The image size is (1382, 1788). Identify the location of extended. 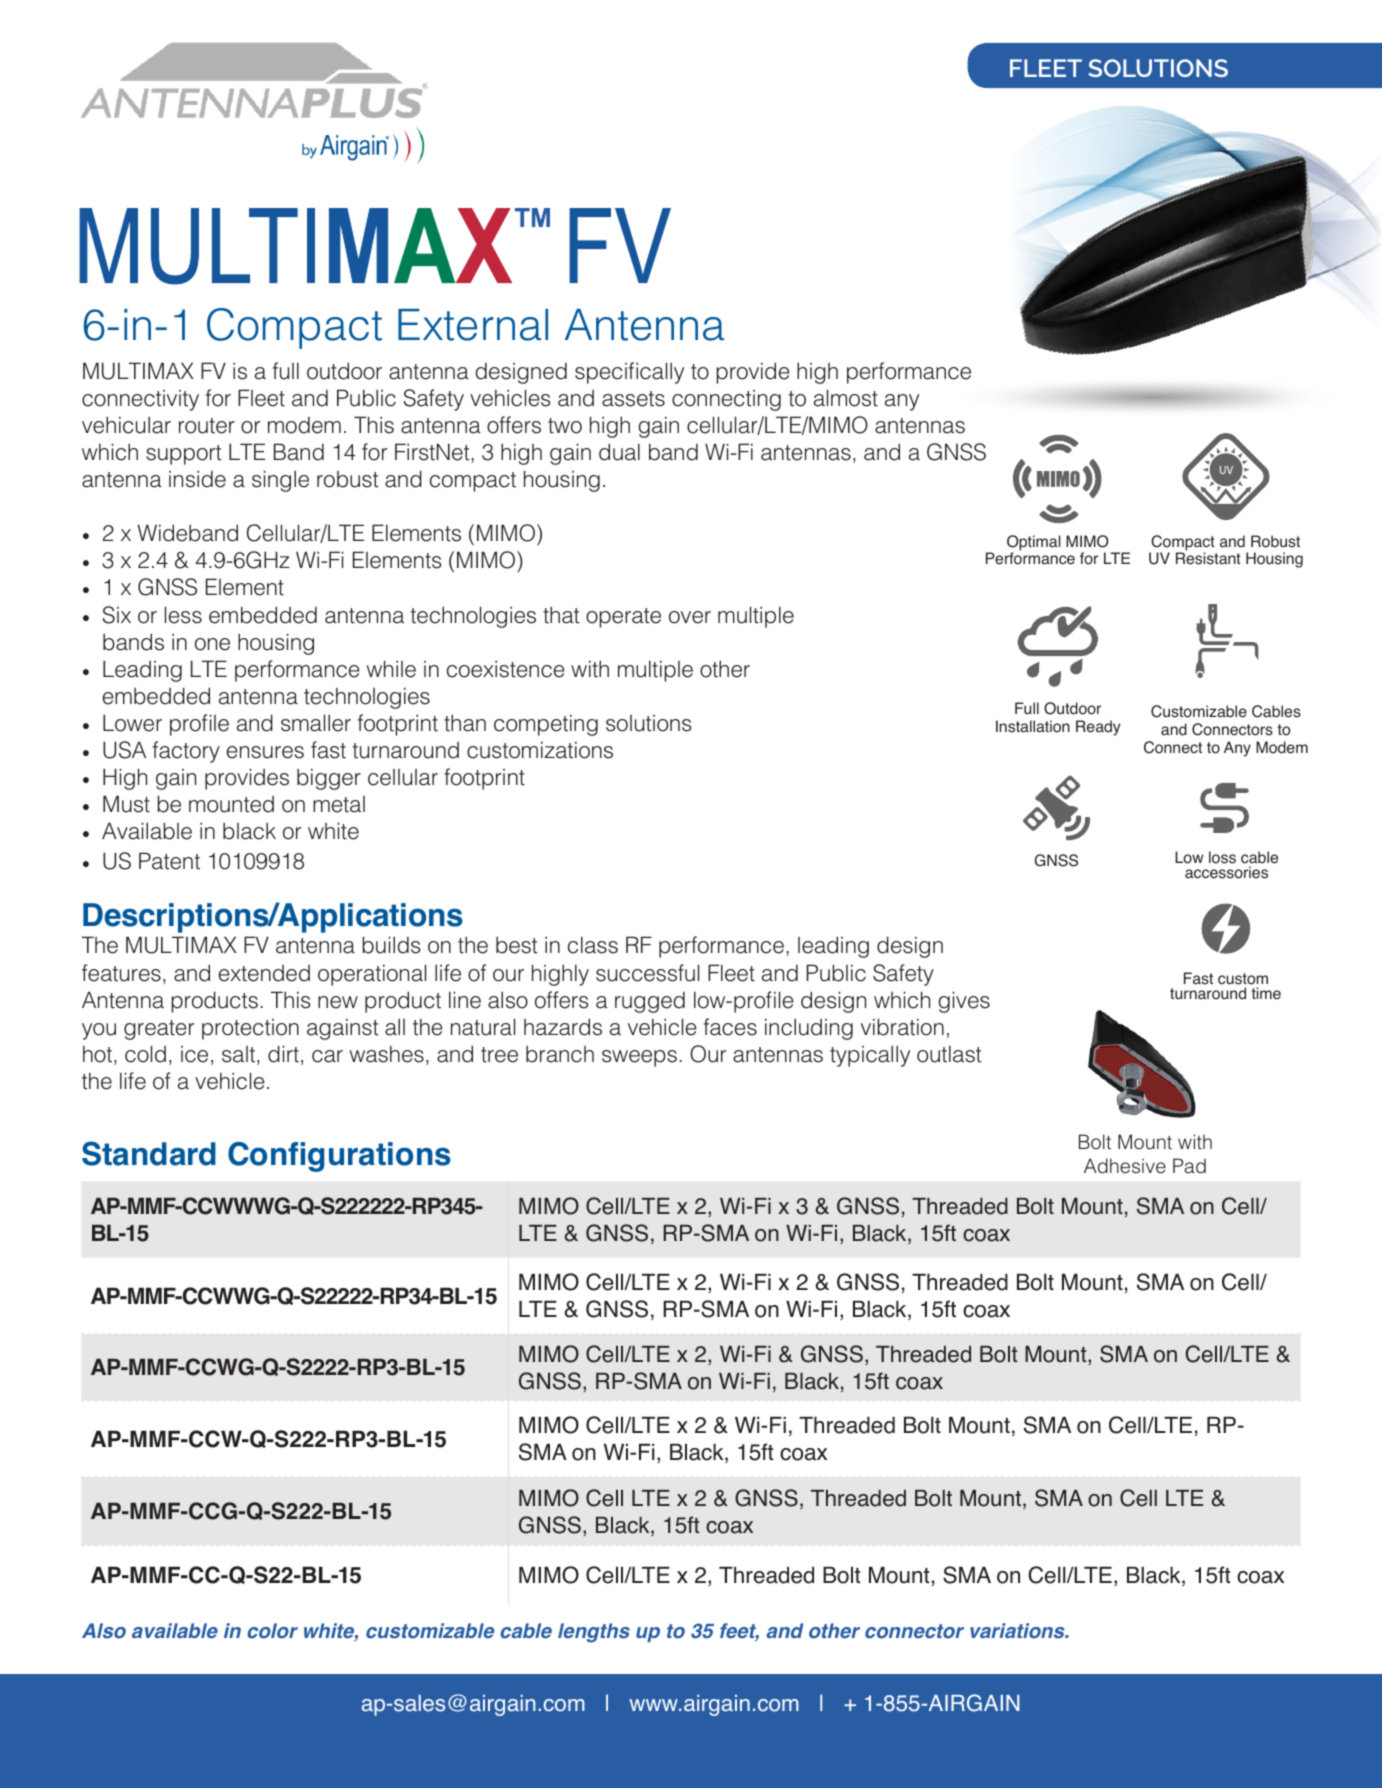
(264, 973).
